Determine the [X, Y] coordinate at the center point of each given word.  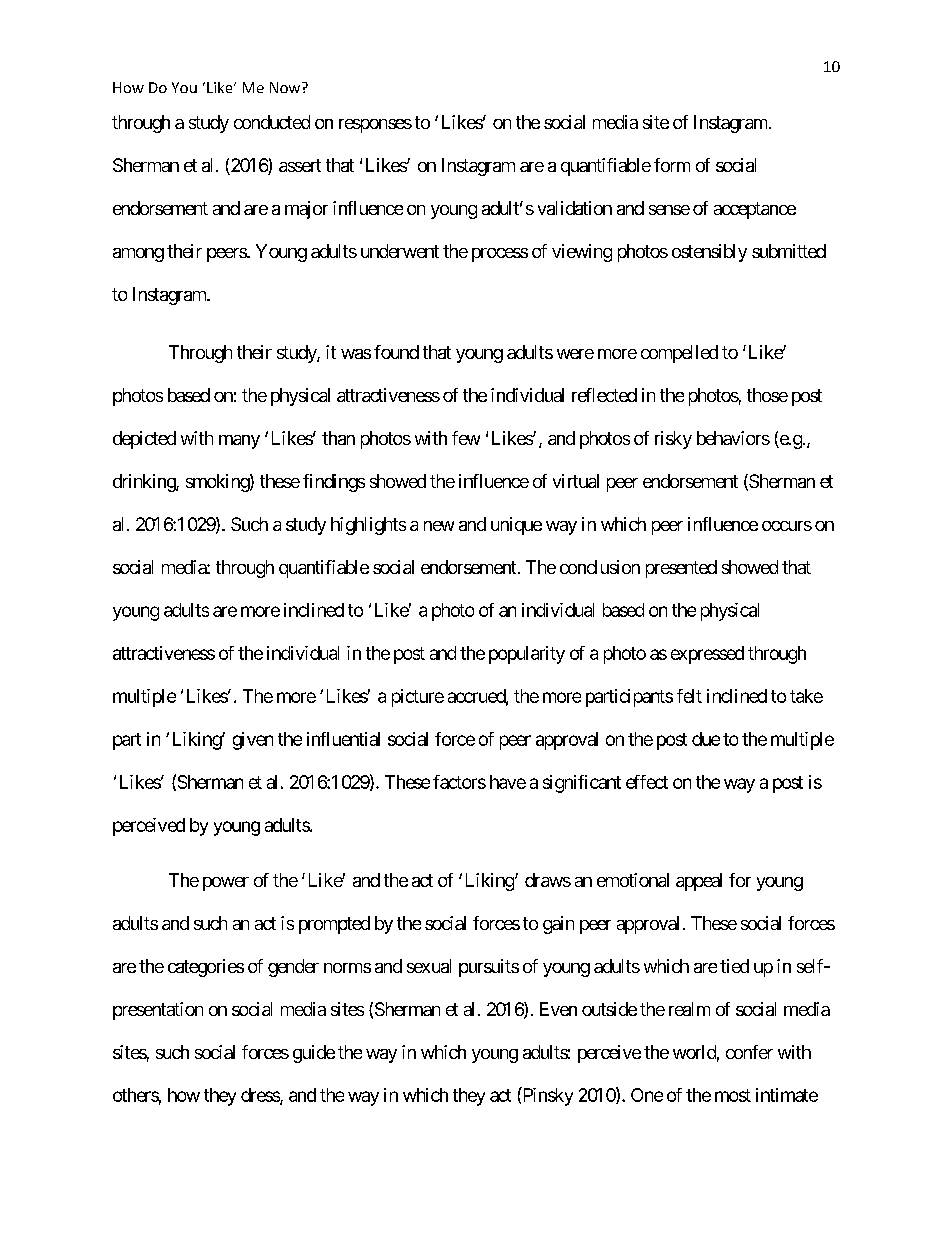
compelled [679, 354]
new [439, 526]
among [138, 255]
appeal [699, 882]
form [672, 165]
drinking [145, 483]
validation [575, 208]
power [226, 884]
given [253, 741]
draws [548, 880]
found [396, 352]
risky [673, 440]
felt [689, 696]
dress [261, 1096]
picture [418, 698]
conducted [272, 122]
